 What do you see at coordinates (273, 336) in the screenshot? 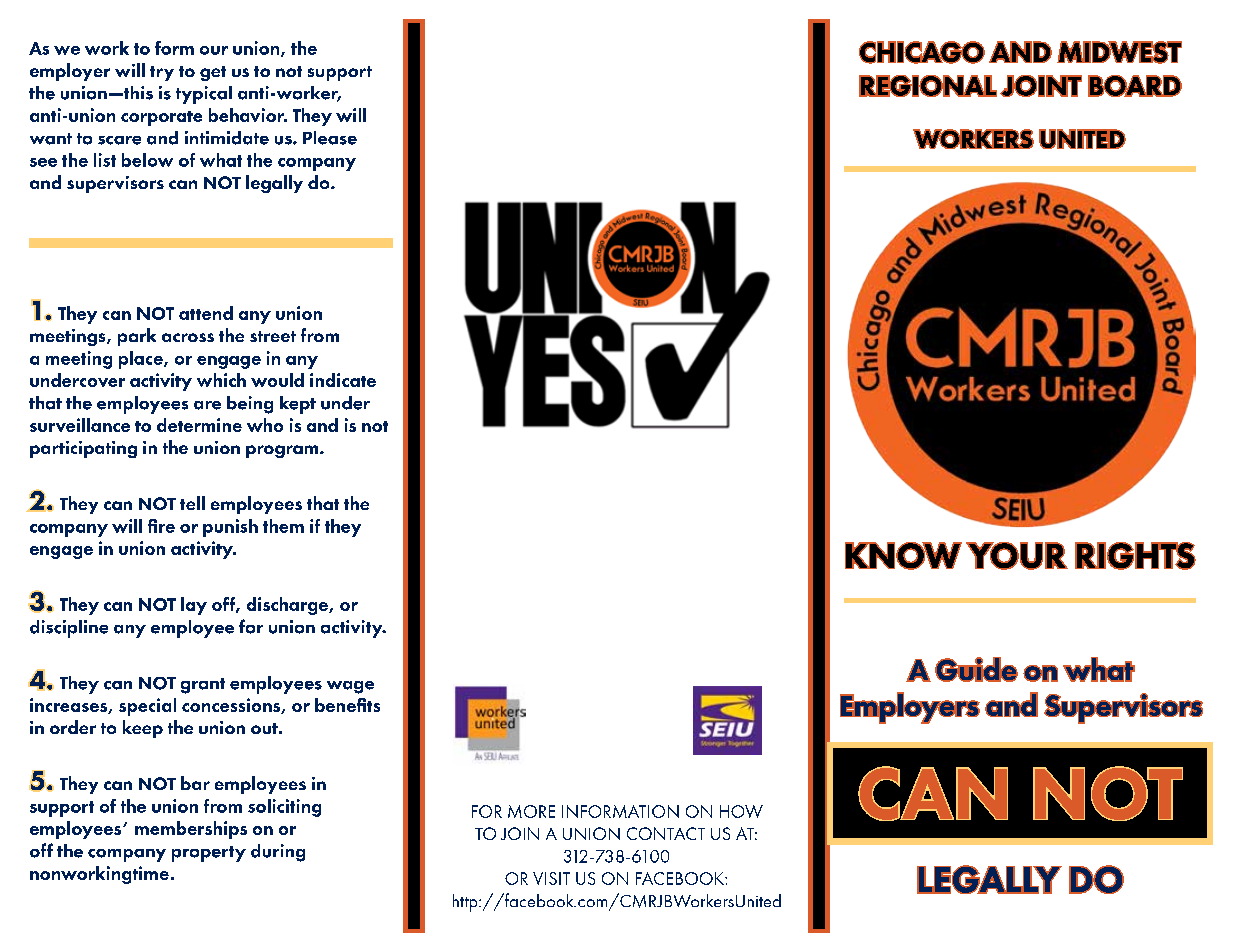
I see `street` at bounding box center [273, 336].
